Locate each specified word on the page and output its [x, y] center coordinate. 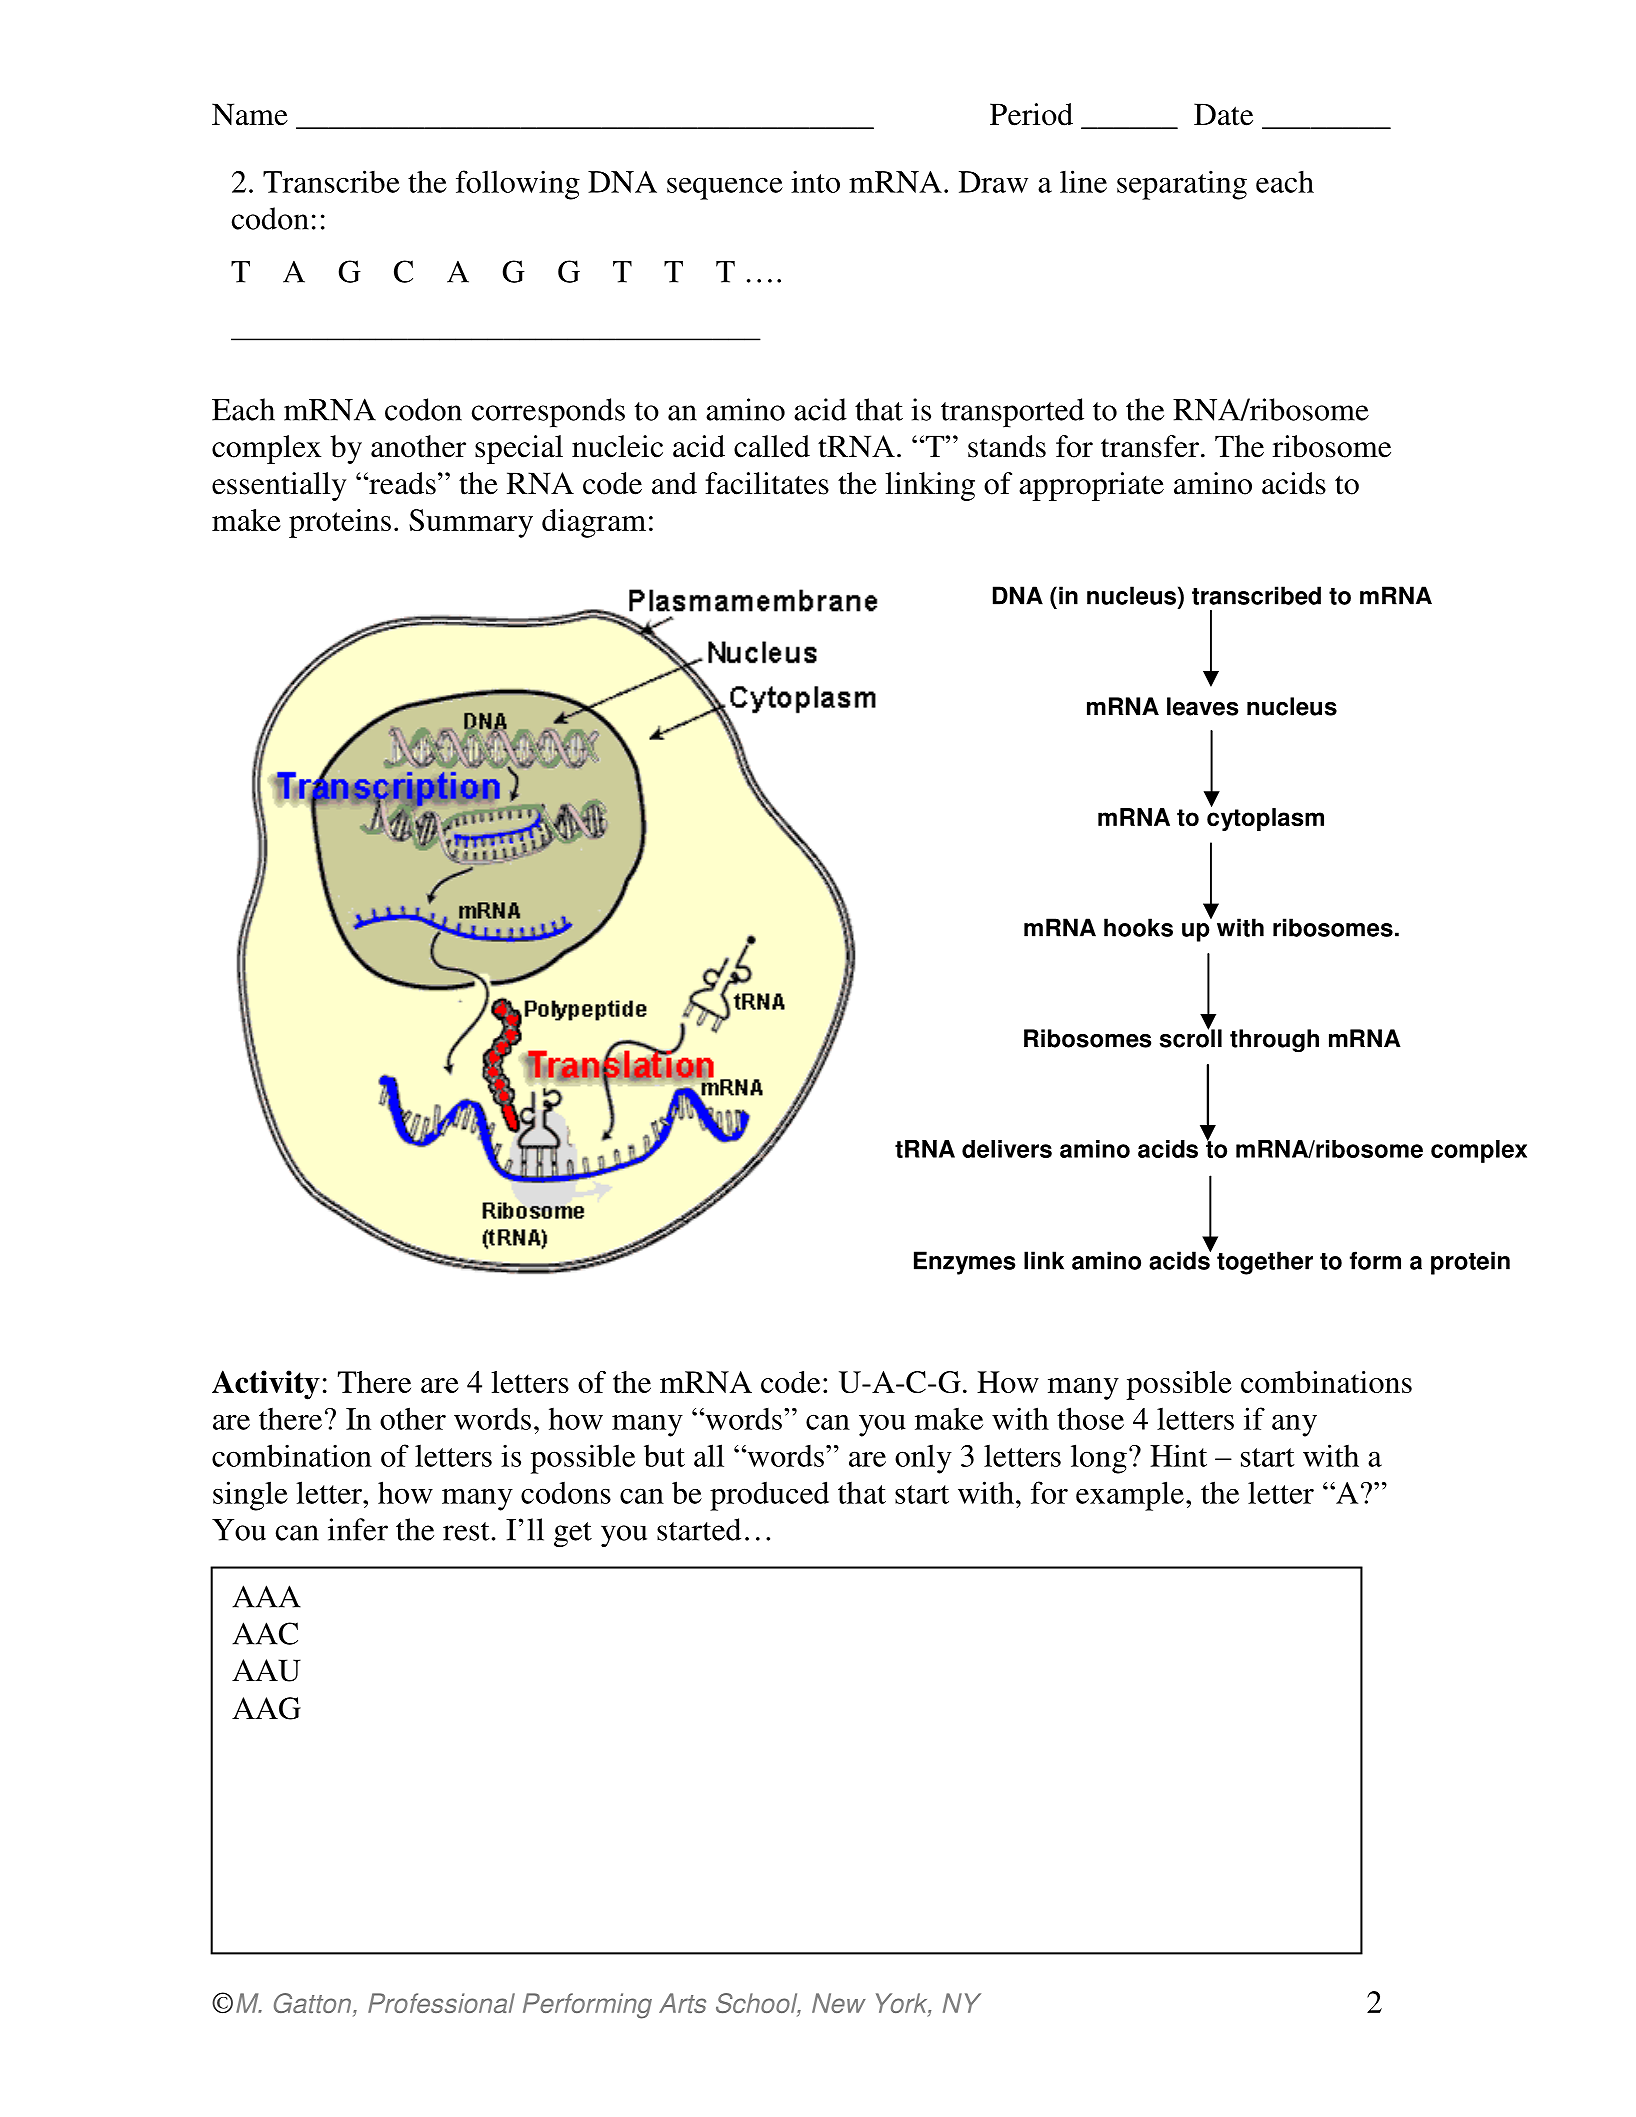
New [839, 2003]
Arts [682, 2003]
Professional [441, 2003]
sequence [725, 188]
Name [250, 114]
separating [1182, 185]
